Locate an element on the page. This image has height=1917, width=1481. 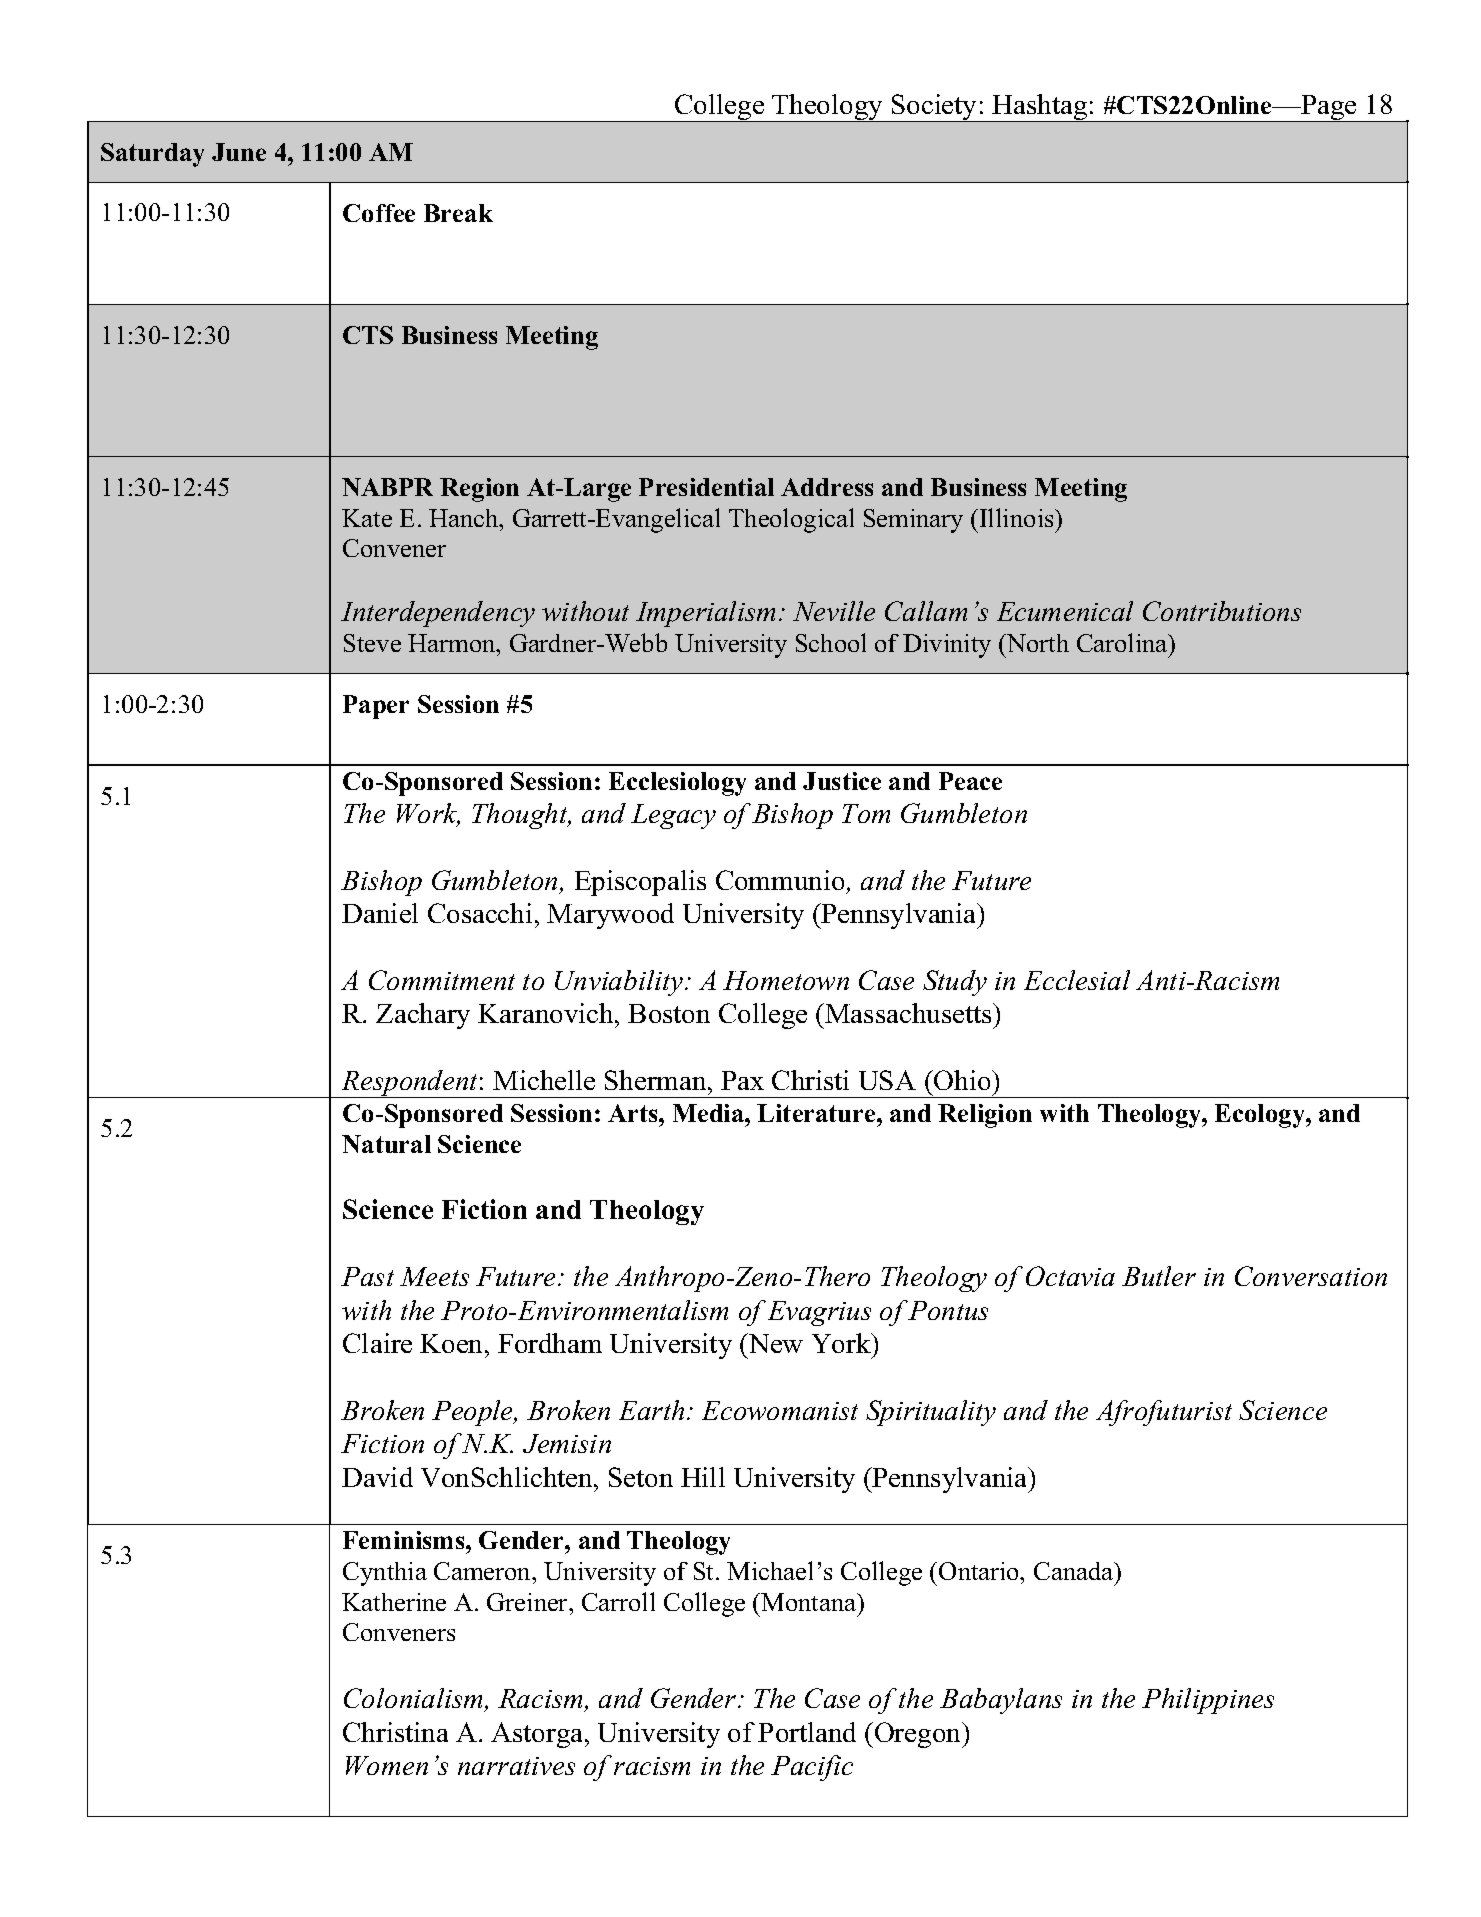
Natural is located at coordinates (386, 1144).
